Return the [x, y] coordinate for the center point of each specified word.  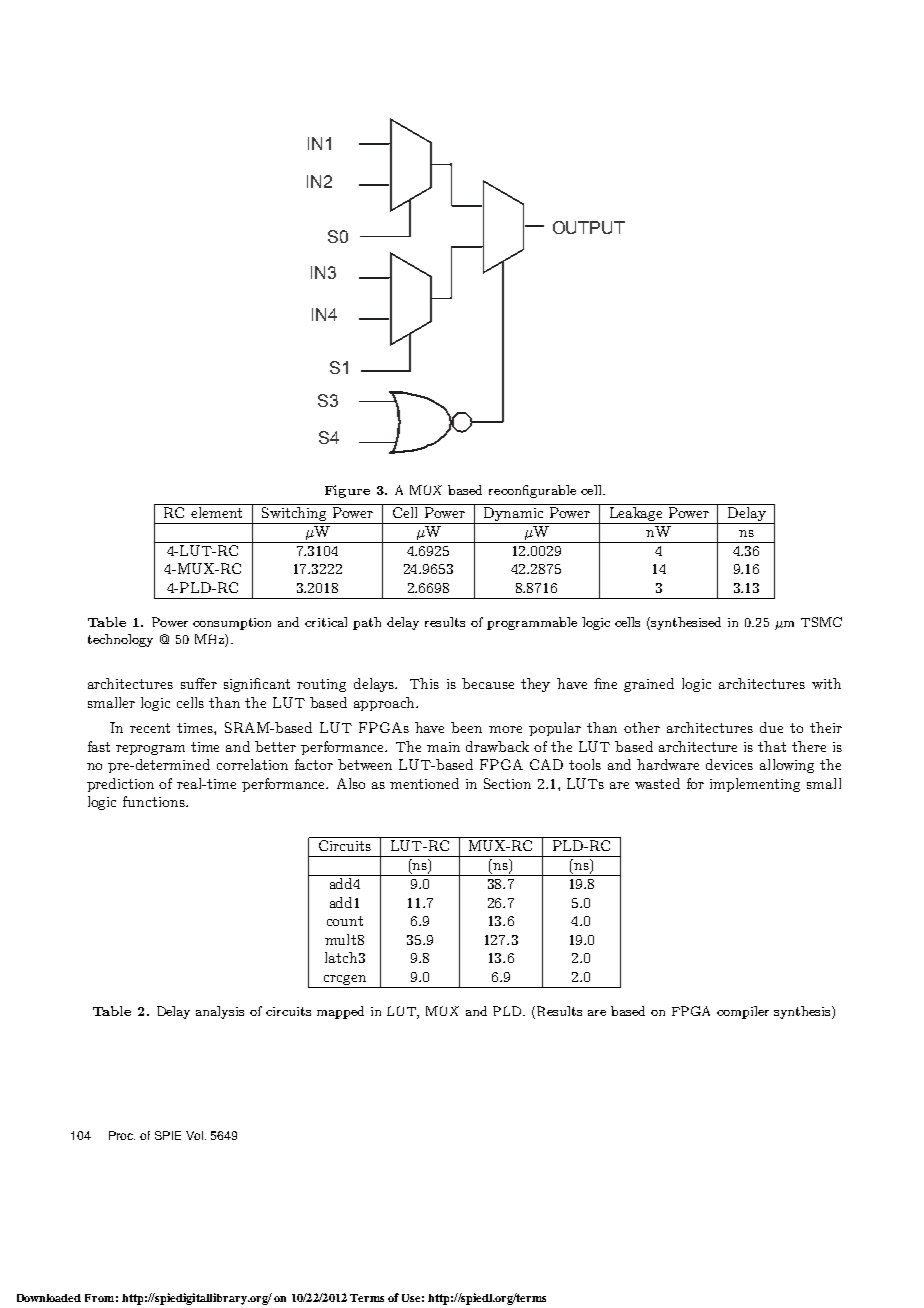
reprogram [150, 750]
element [216, 511]
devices [729, 764]
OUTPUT [589, 227]
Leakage [635, 512]
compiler [743, 1012]
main [443, 747]
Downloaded [49, 1298]
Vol [194, 1135]
